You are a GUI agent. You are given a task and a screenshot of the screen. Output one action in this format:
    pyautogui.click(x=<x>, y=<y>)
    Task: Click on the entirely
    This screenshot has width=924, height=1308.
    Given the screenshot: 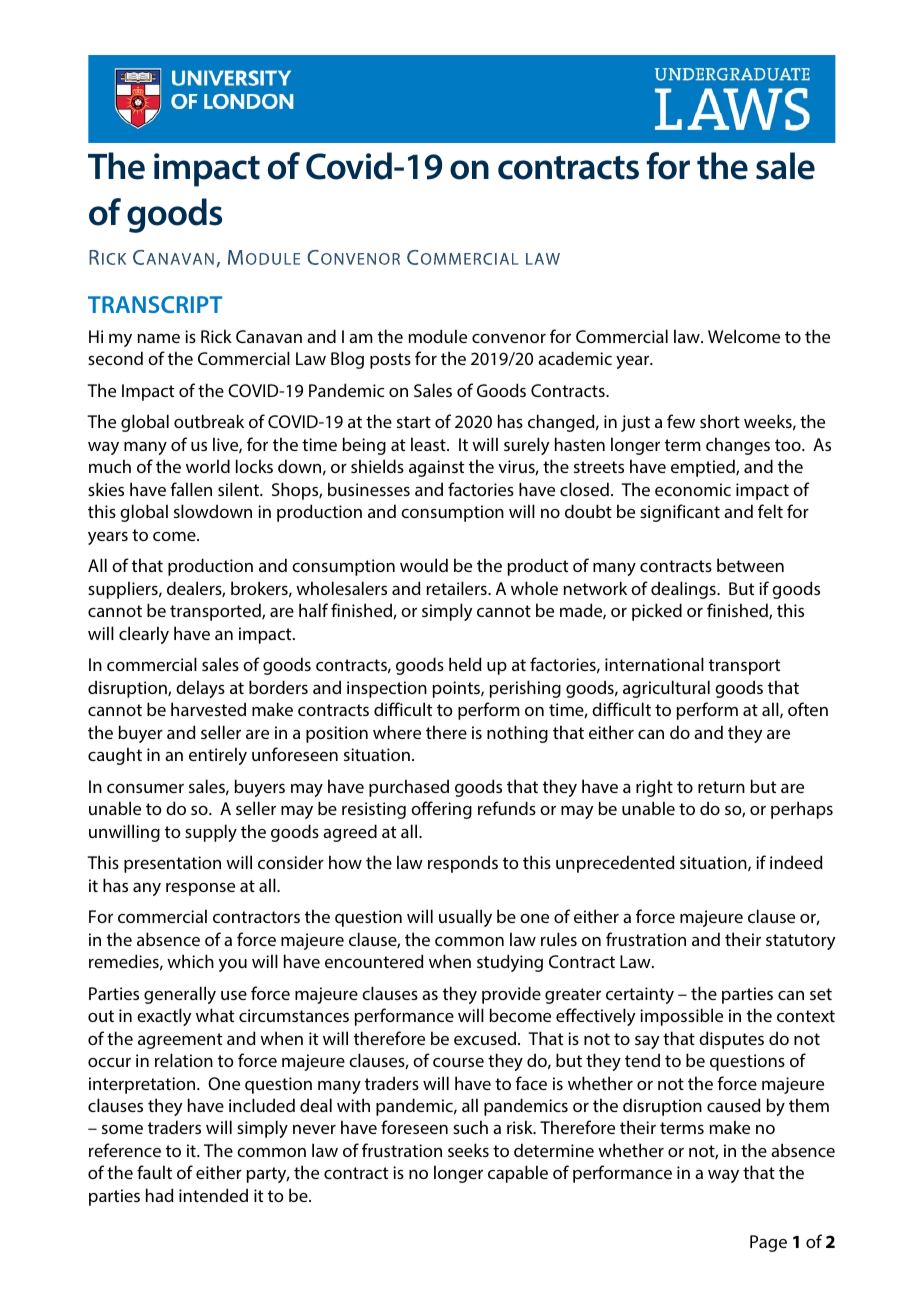 What is the action you would take?
    pyautogui.click(x=218, y=756)
